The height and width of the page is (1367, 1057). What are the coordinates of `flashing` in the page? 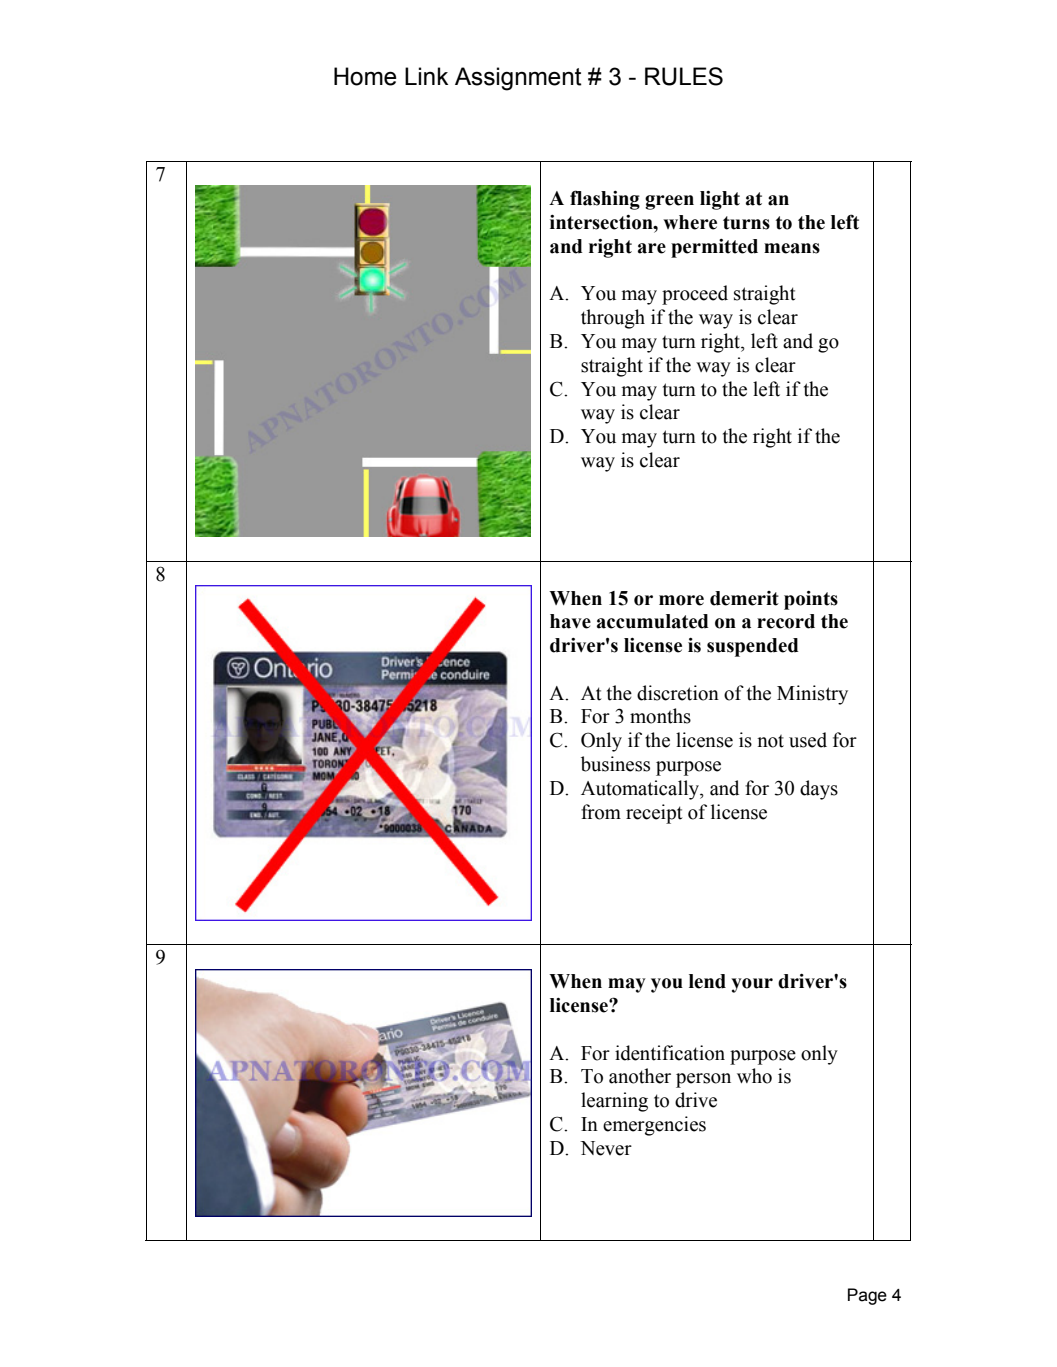 It's located at (605, 200).
